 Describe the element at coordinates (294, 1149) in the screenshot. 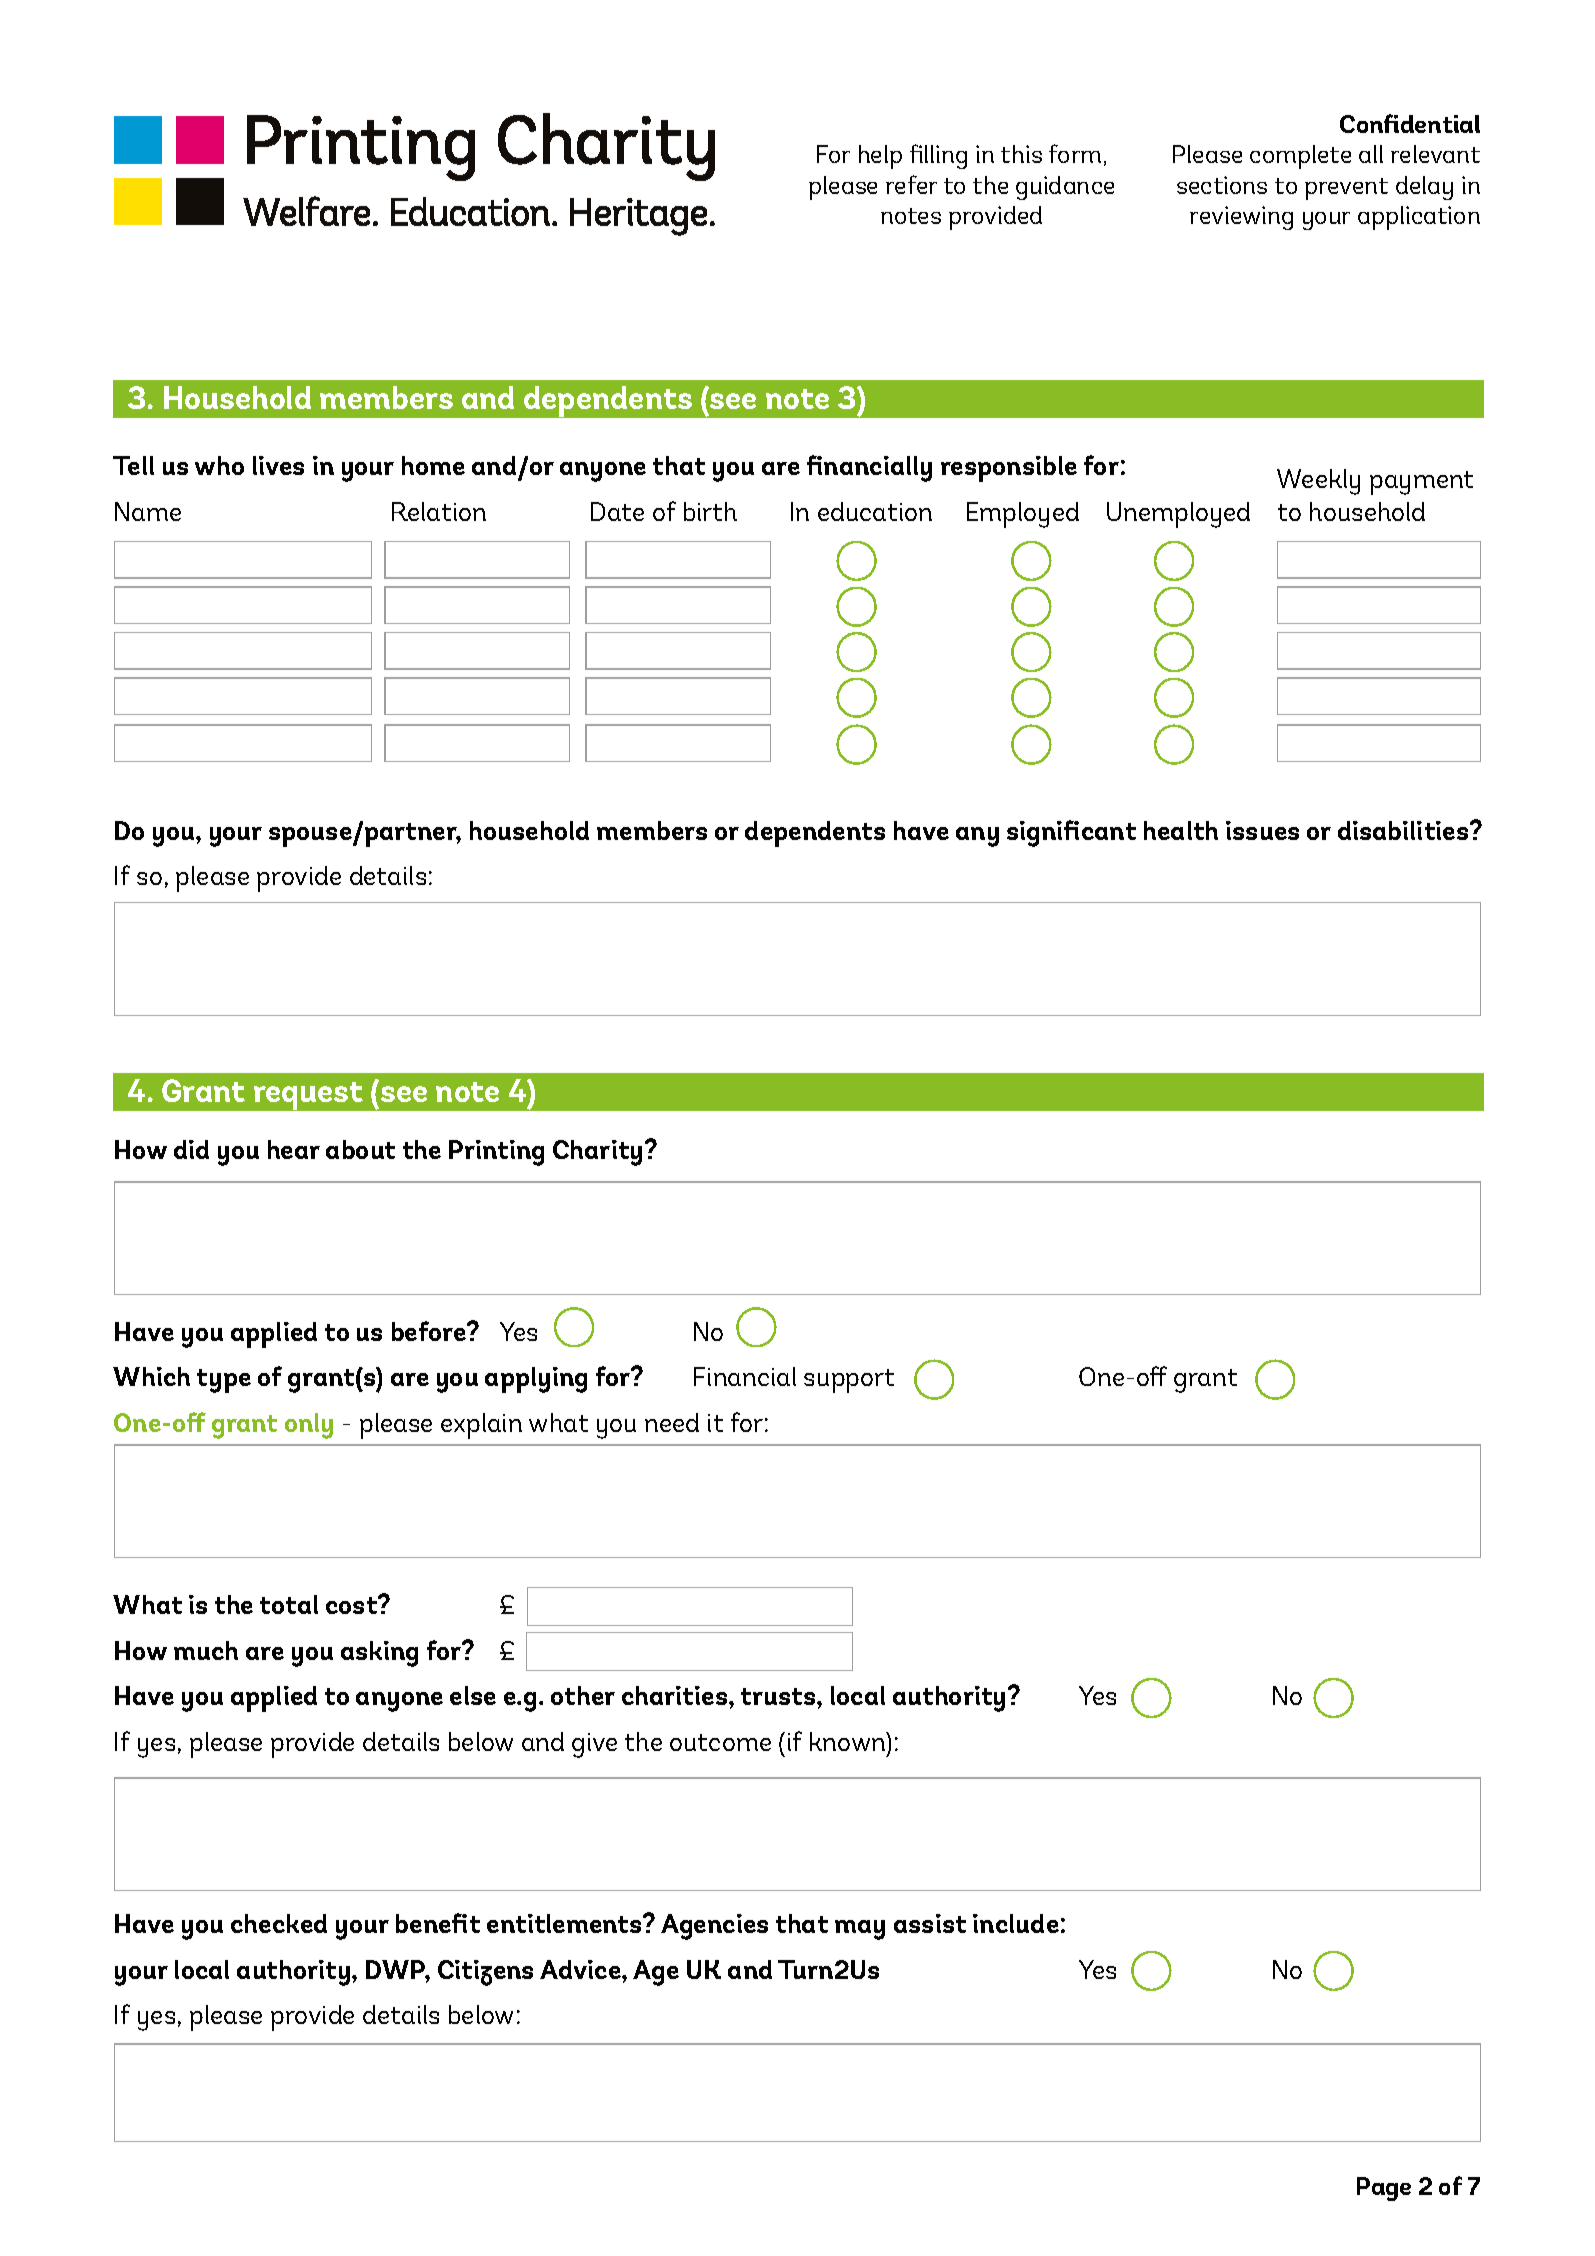

I see `hear` at that location.
